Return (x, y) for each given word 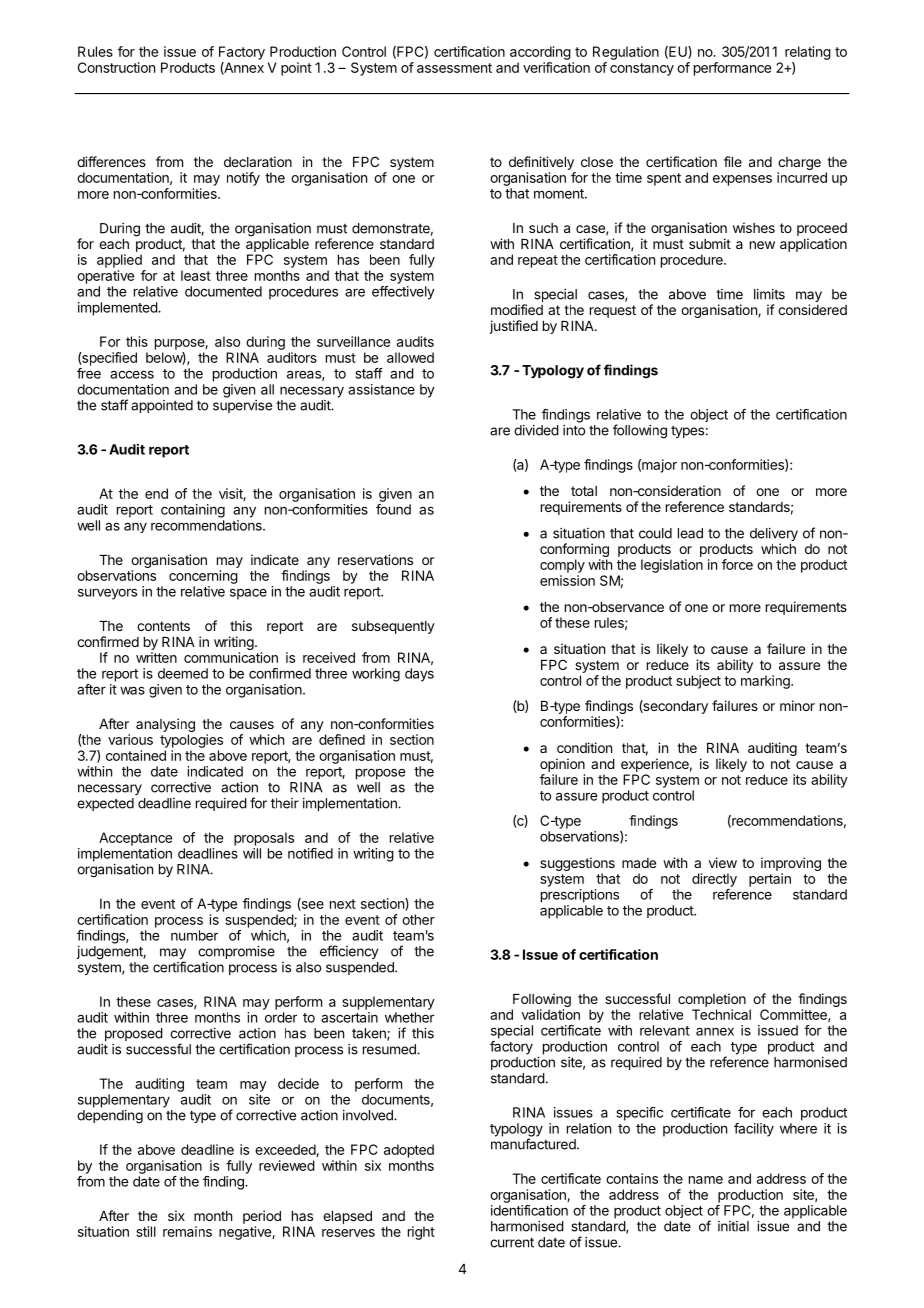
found (393, 509)
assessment (454, 68)
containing (193, 511)
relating (808, 53)
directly (714, 880)
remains (187, 1231)
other (418, 919)
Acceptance (135, 839)
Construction (116, 67)
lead (690, 533)
